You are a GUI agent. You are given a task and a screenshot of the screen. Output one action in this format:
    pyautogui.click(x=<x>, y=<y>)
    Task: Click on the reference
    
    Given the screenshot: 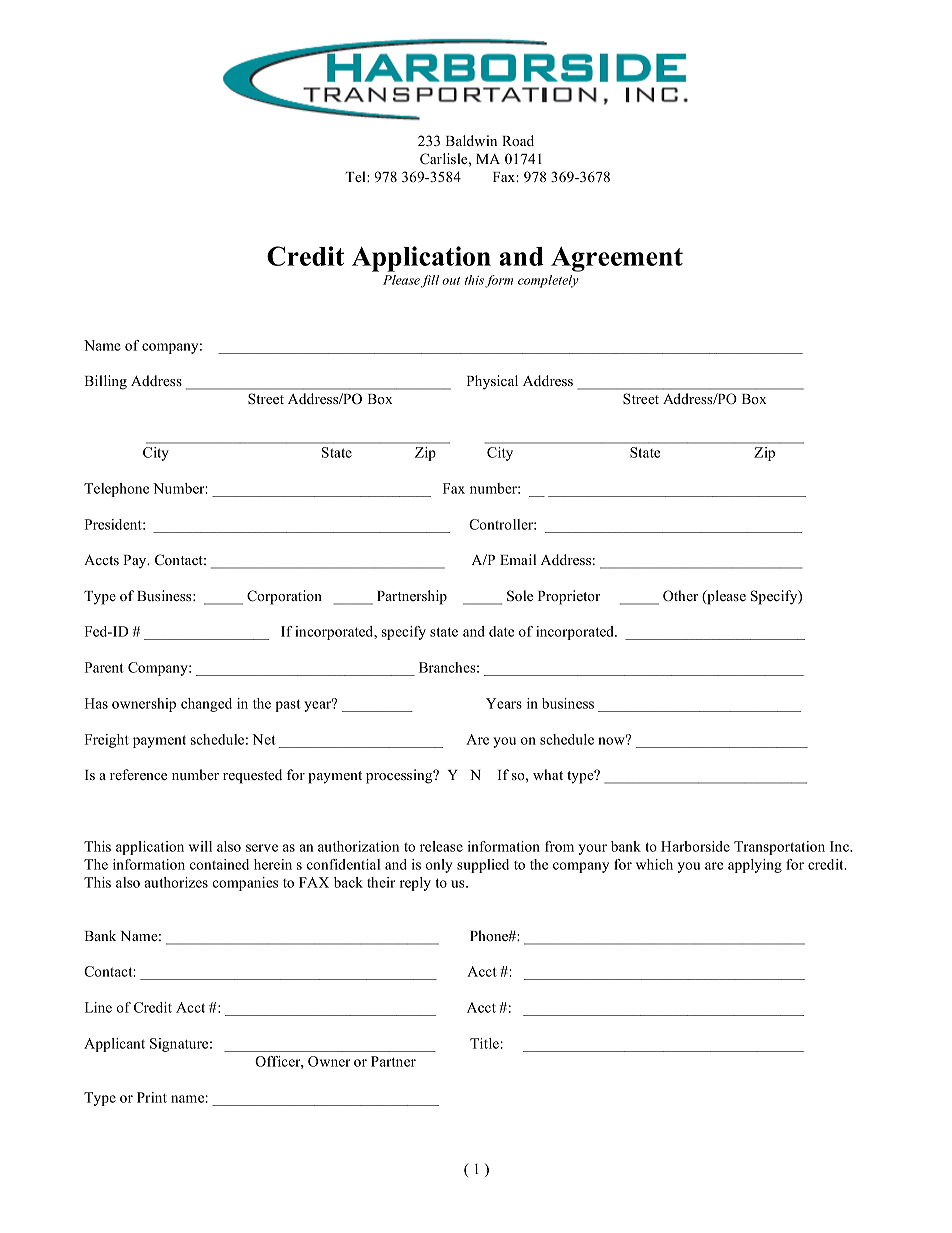 What is the action you would take?
    pyautogui.click(x=138, y=774)
